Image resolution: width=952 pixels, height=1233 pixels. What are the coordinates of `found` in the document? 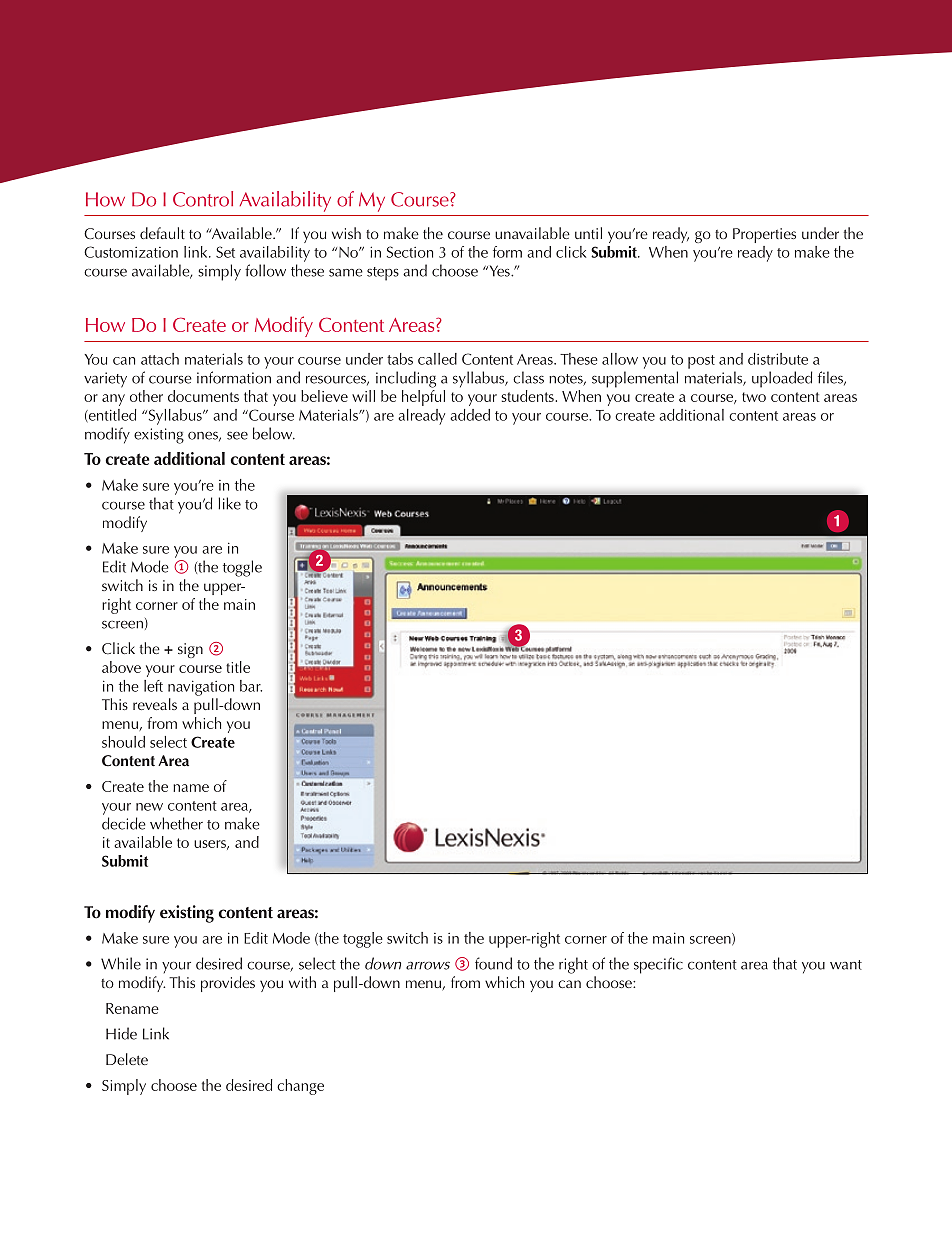 It's located at (493, 963).
